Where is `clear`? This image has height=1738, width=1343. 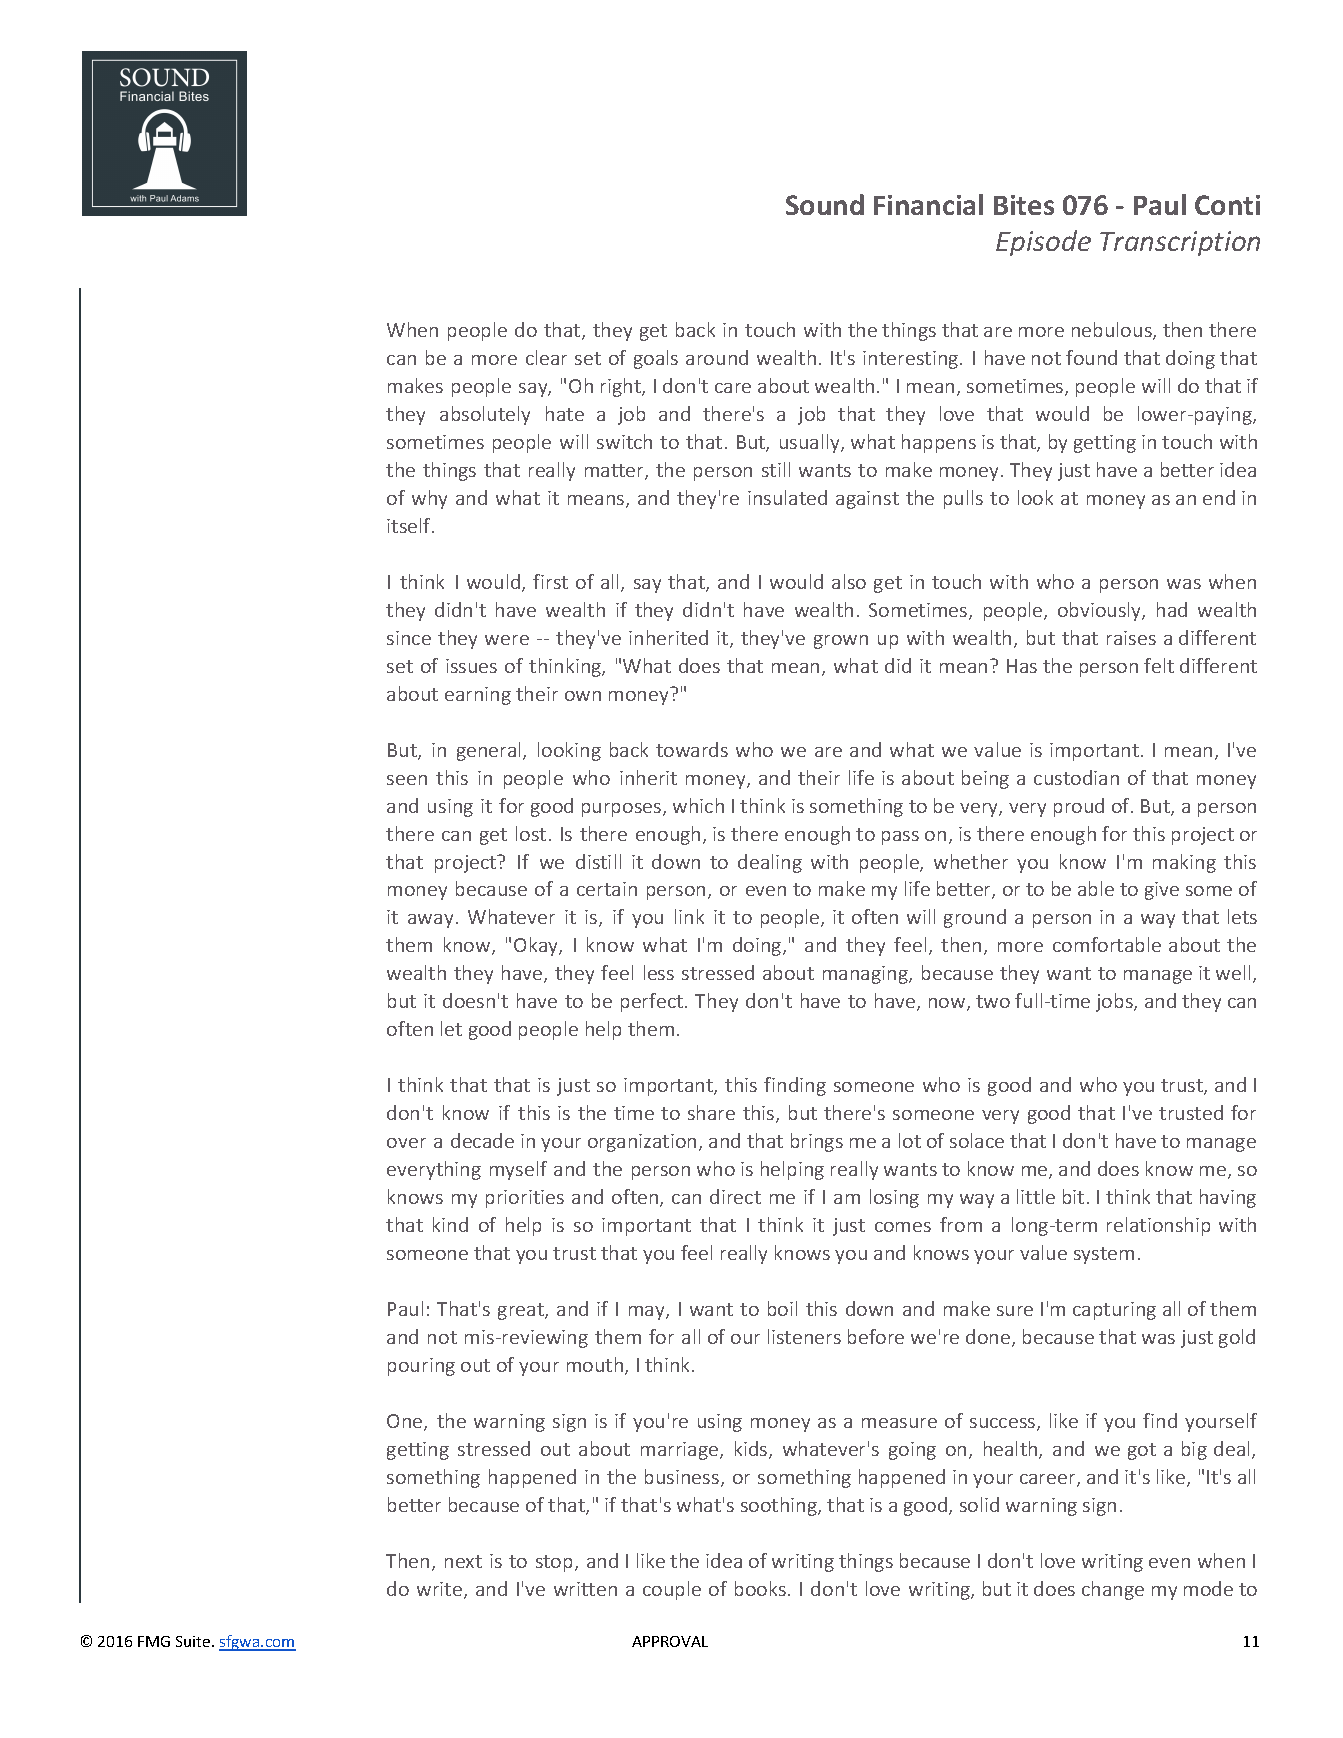 clear is located at coordinates (546, 357).
